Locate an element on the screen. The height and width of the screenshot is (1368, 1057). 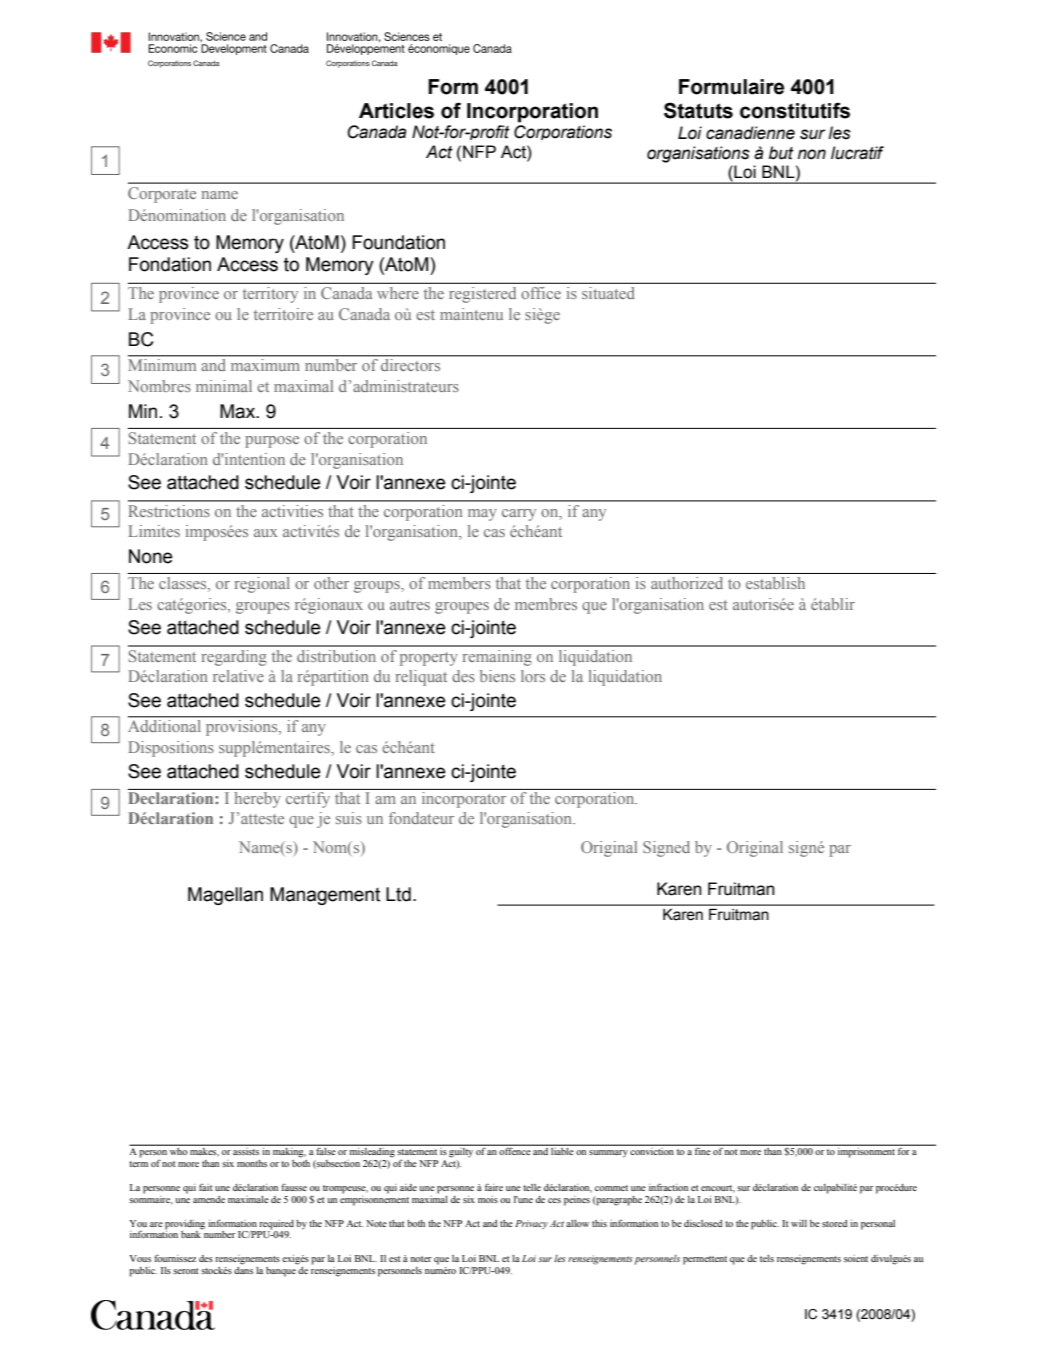
directors is located at coordinates (410, 365).
